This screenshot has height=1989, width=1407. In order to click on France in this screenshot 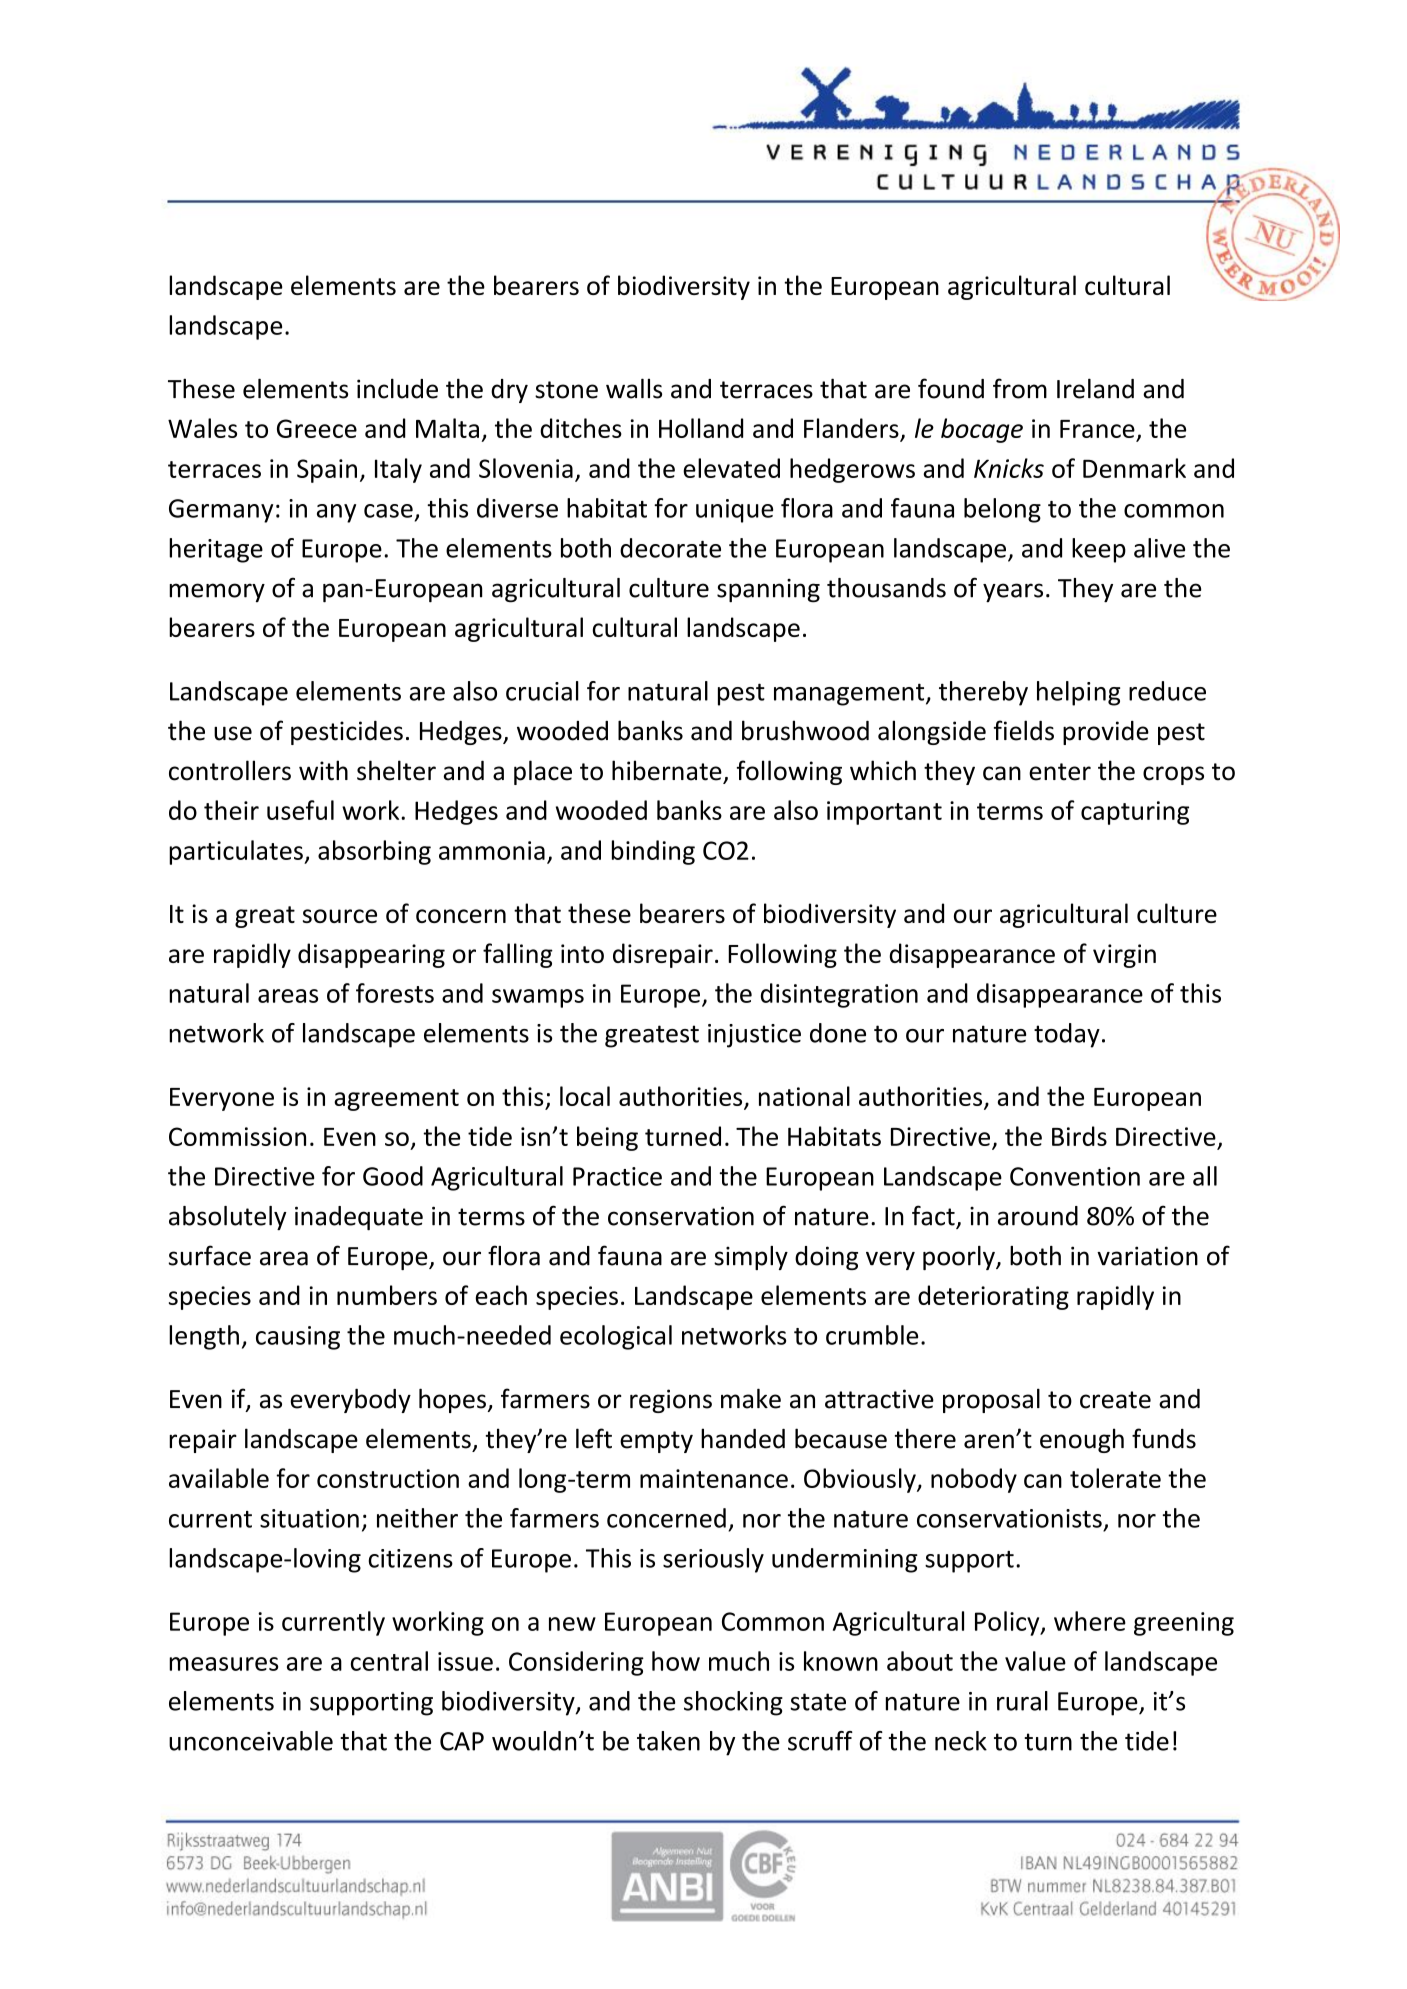, I will do `click(1097, 429)`.
